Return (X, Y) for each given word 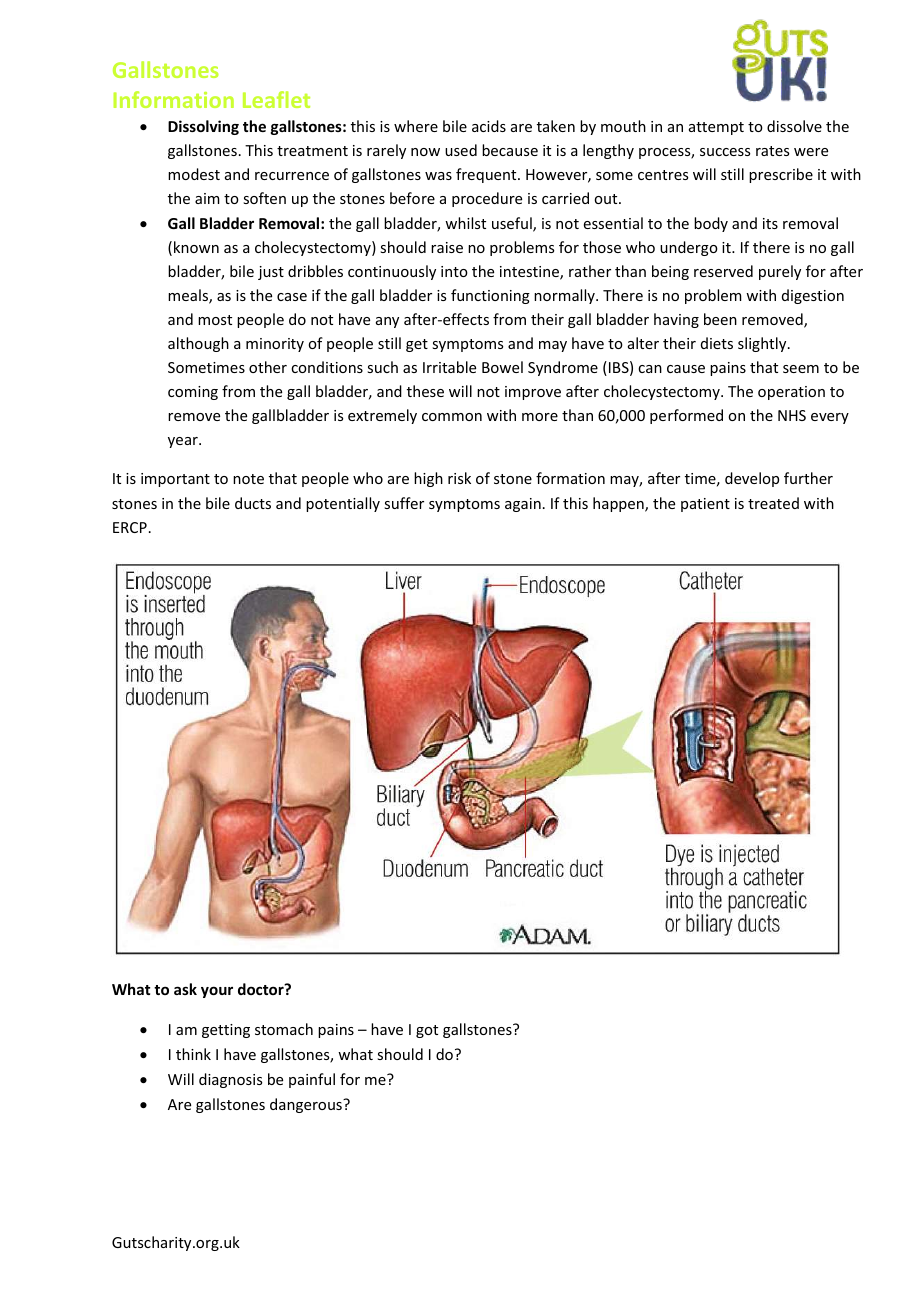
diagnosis (230, 1080)
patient (705, 505)
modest (194, 174)
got (427, 1031)
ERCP (130, 527)
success (725, 152)
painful (312, 1080)
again (523, 505)
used (461, 150)
